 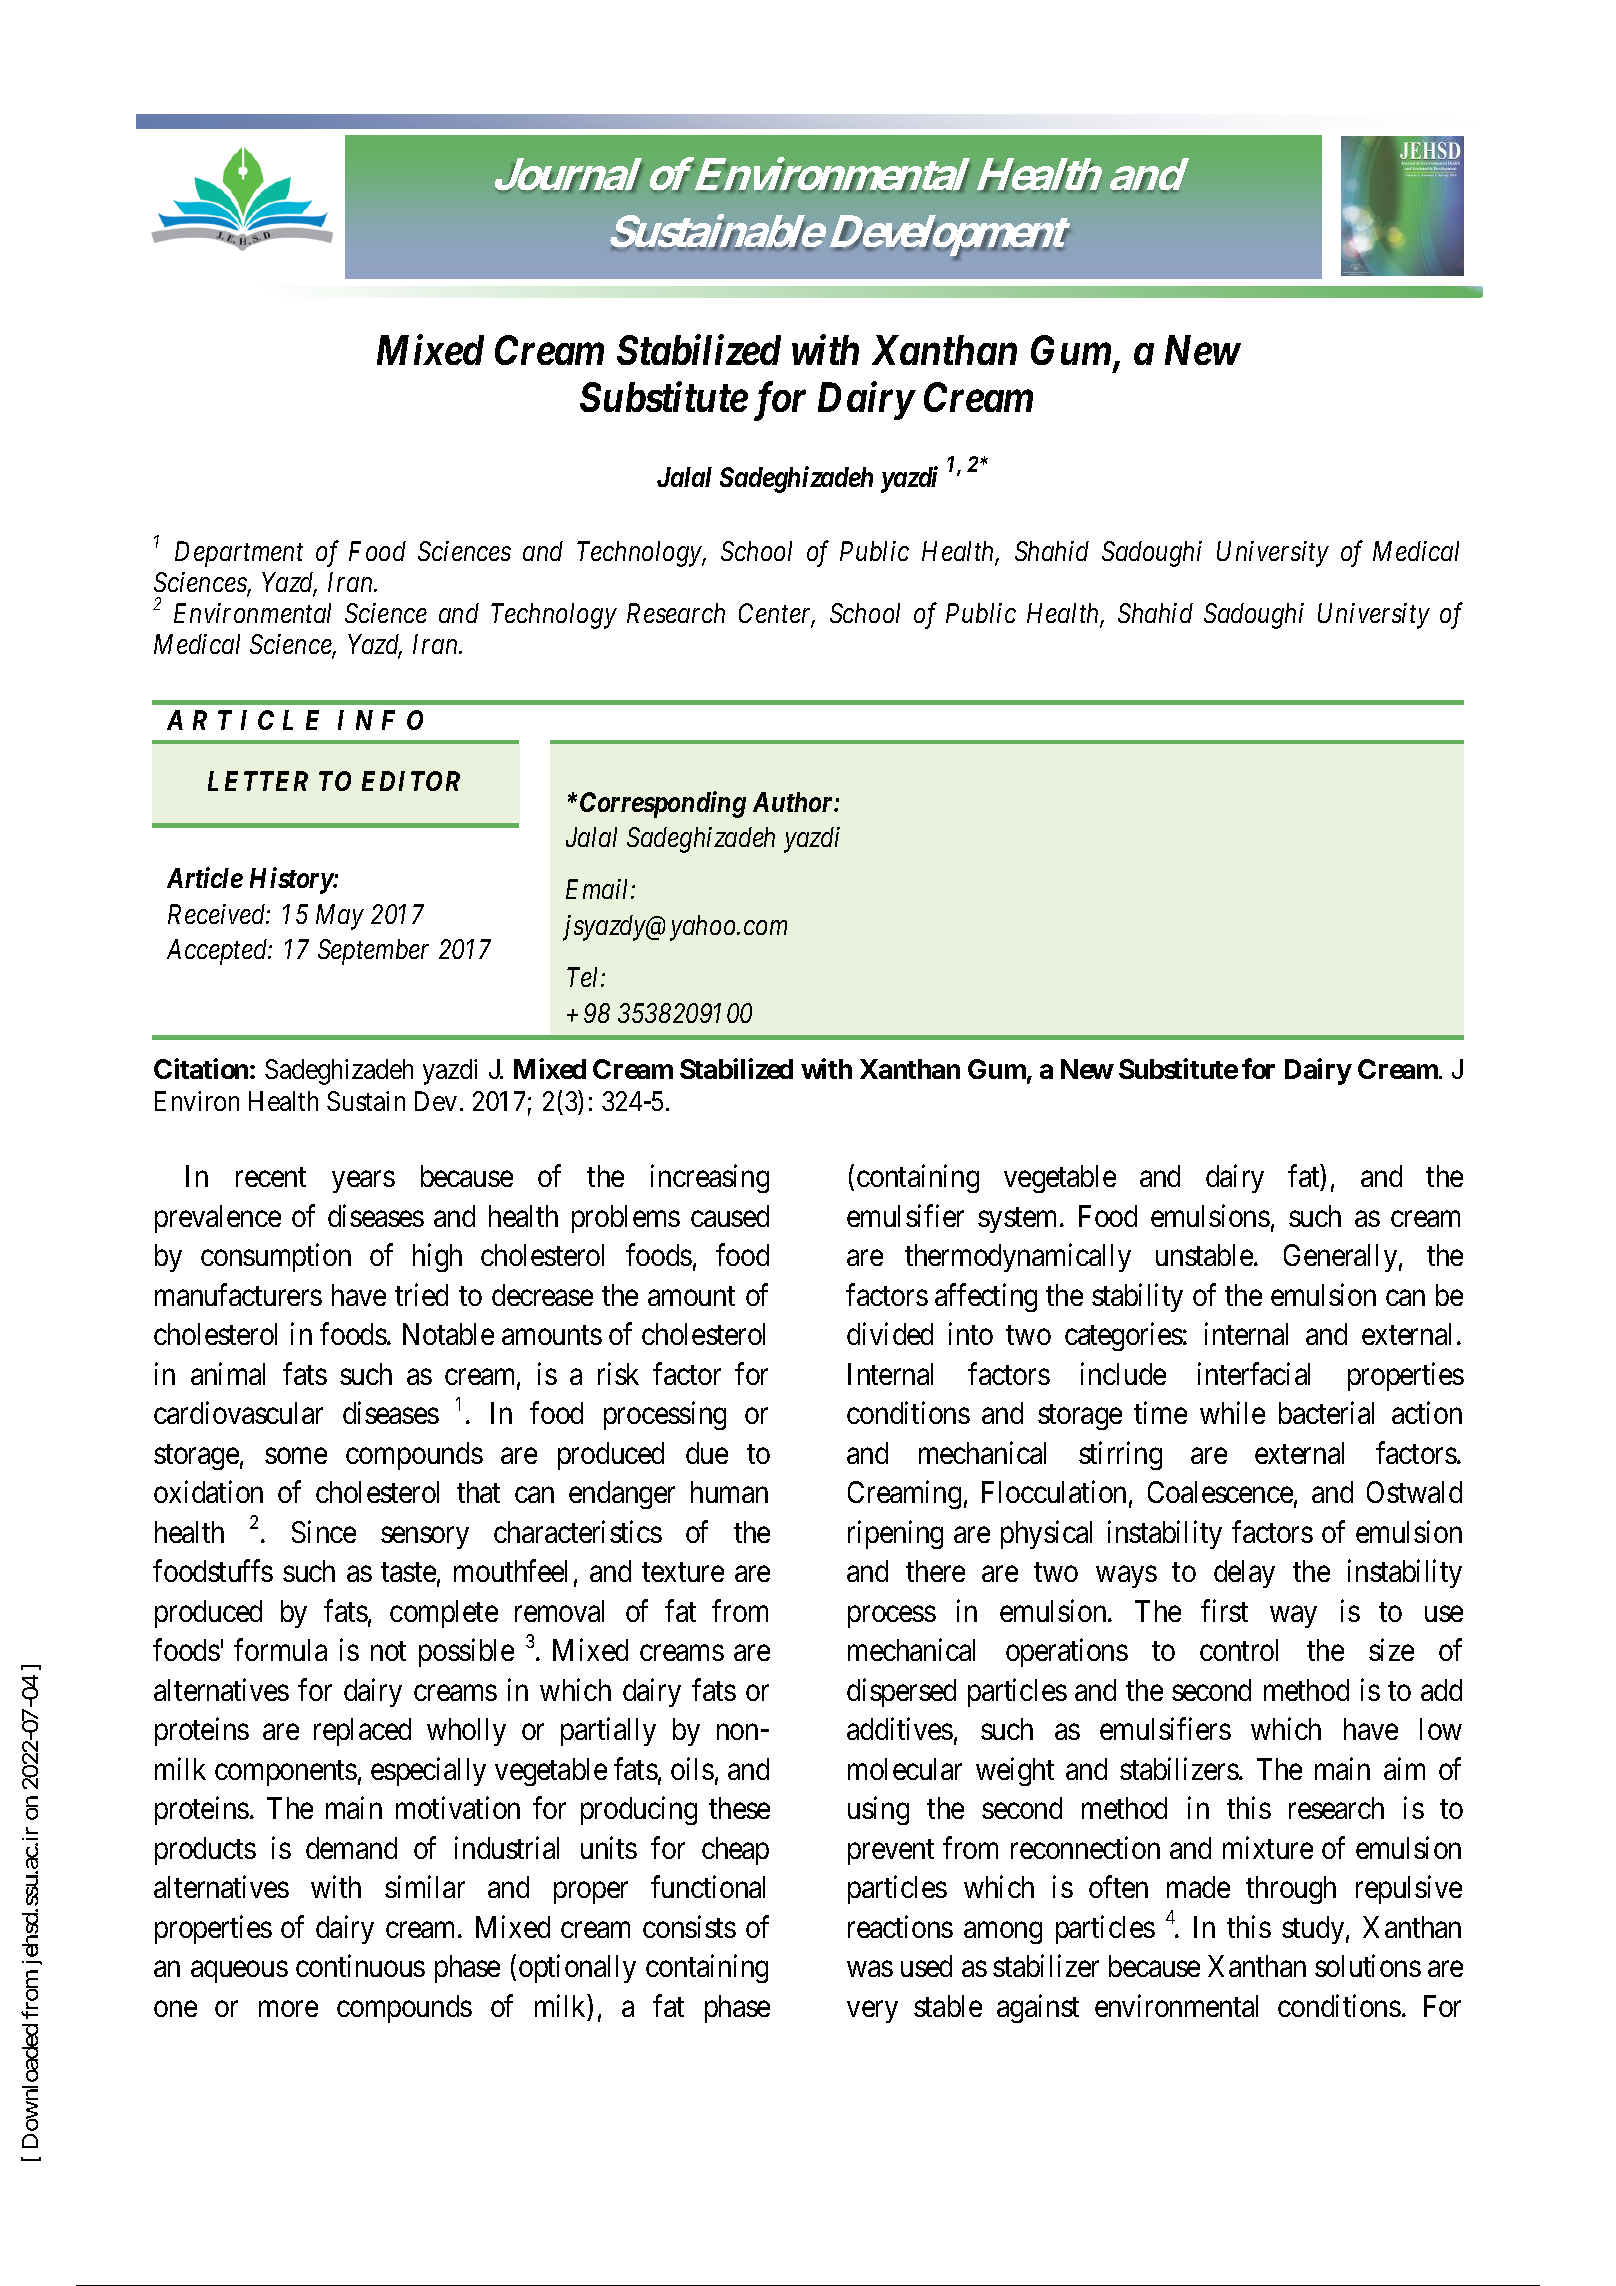 What do you see at coordinates (360, 1966) in the page?
I see `continuous` at bounding box center [360, 1966].
